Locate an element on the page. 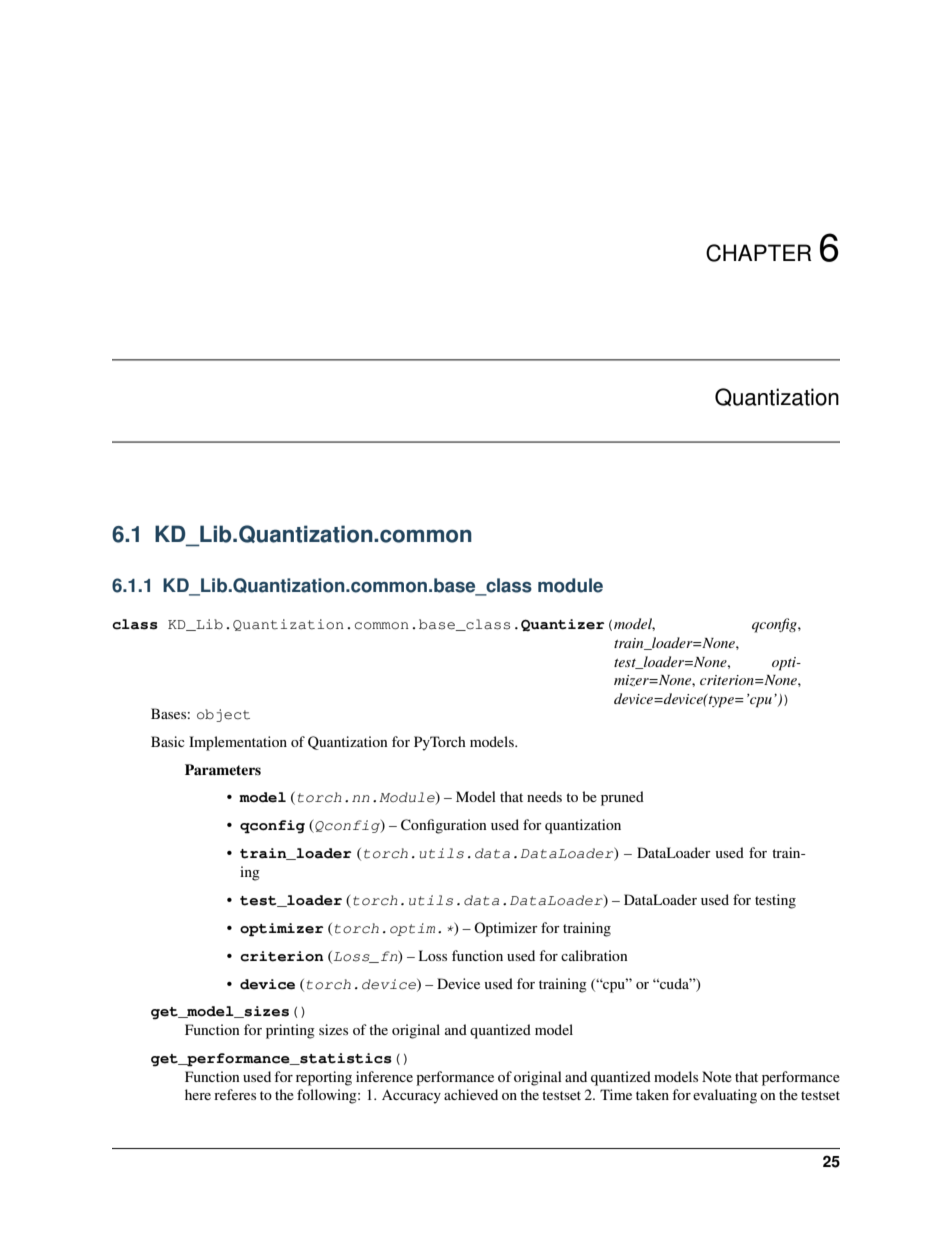 The height and width of the page is (1233, 952). achieved is located at coordinates (471, 1094).
